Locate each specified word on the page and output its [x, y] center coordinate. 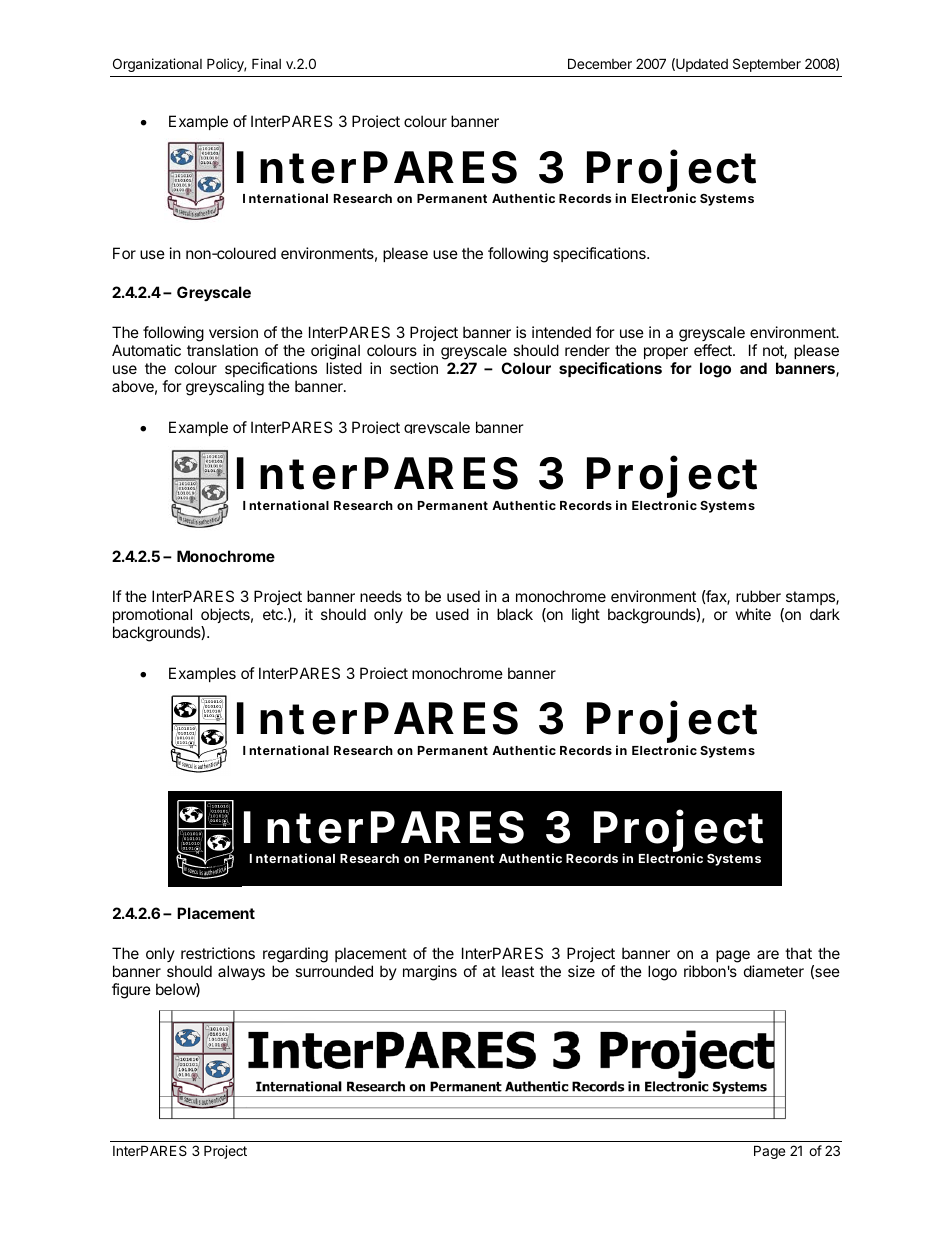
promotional [152, 615]
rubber [758, 596]
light [586, 616]
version [233, 332]
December [600, 63]
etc [274, 614]
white [753, 614]
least [518, 971]
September [767, 65]
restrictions [218, 953]
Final [266, 63]
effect [714, 350]
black [515, 614]
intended [561, 332]
